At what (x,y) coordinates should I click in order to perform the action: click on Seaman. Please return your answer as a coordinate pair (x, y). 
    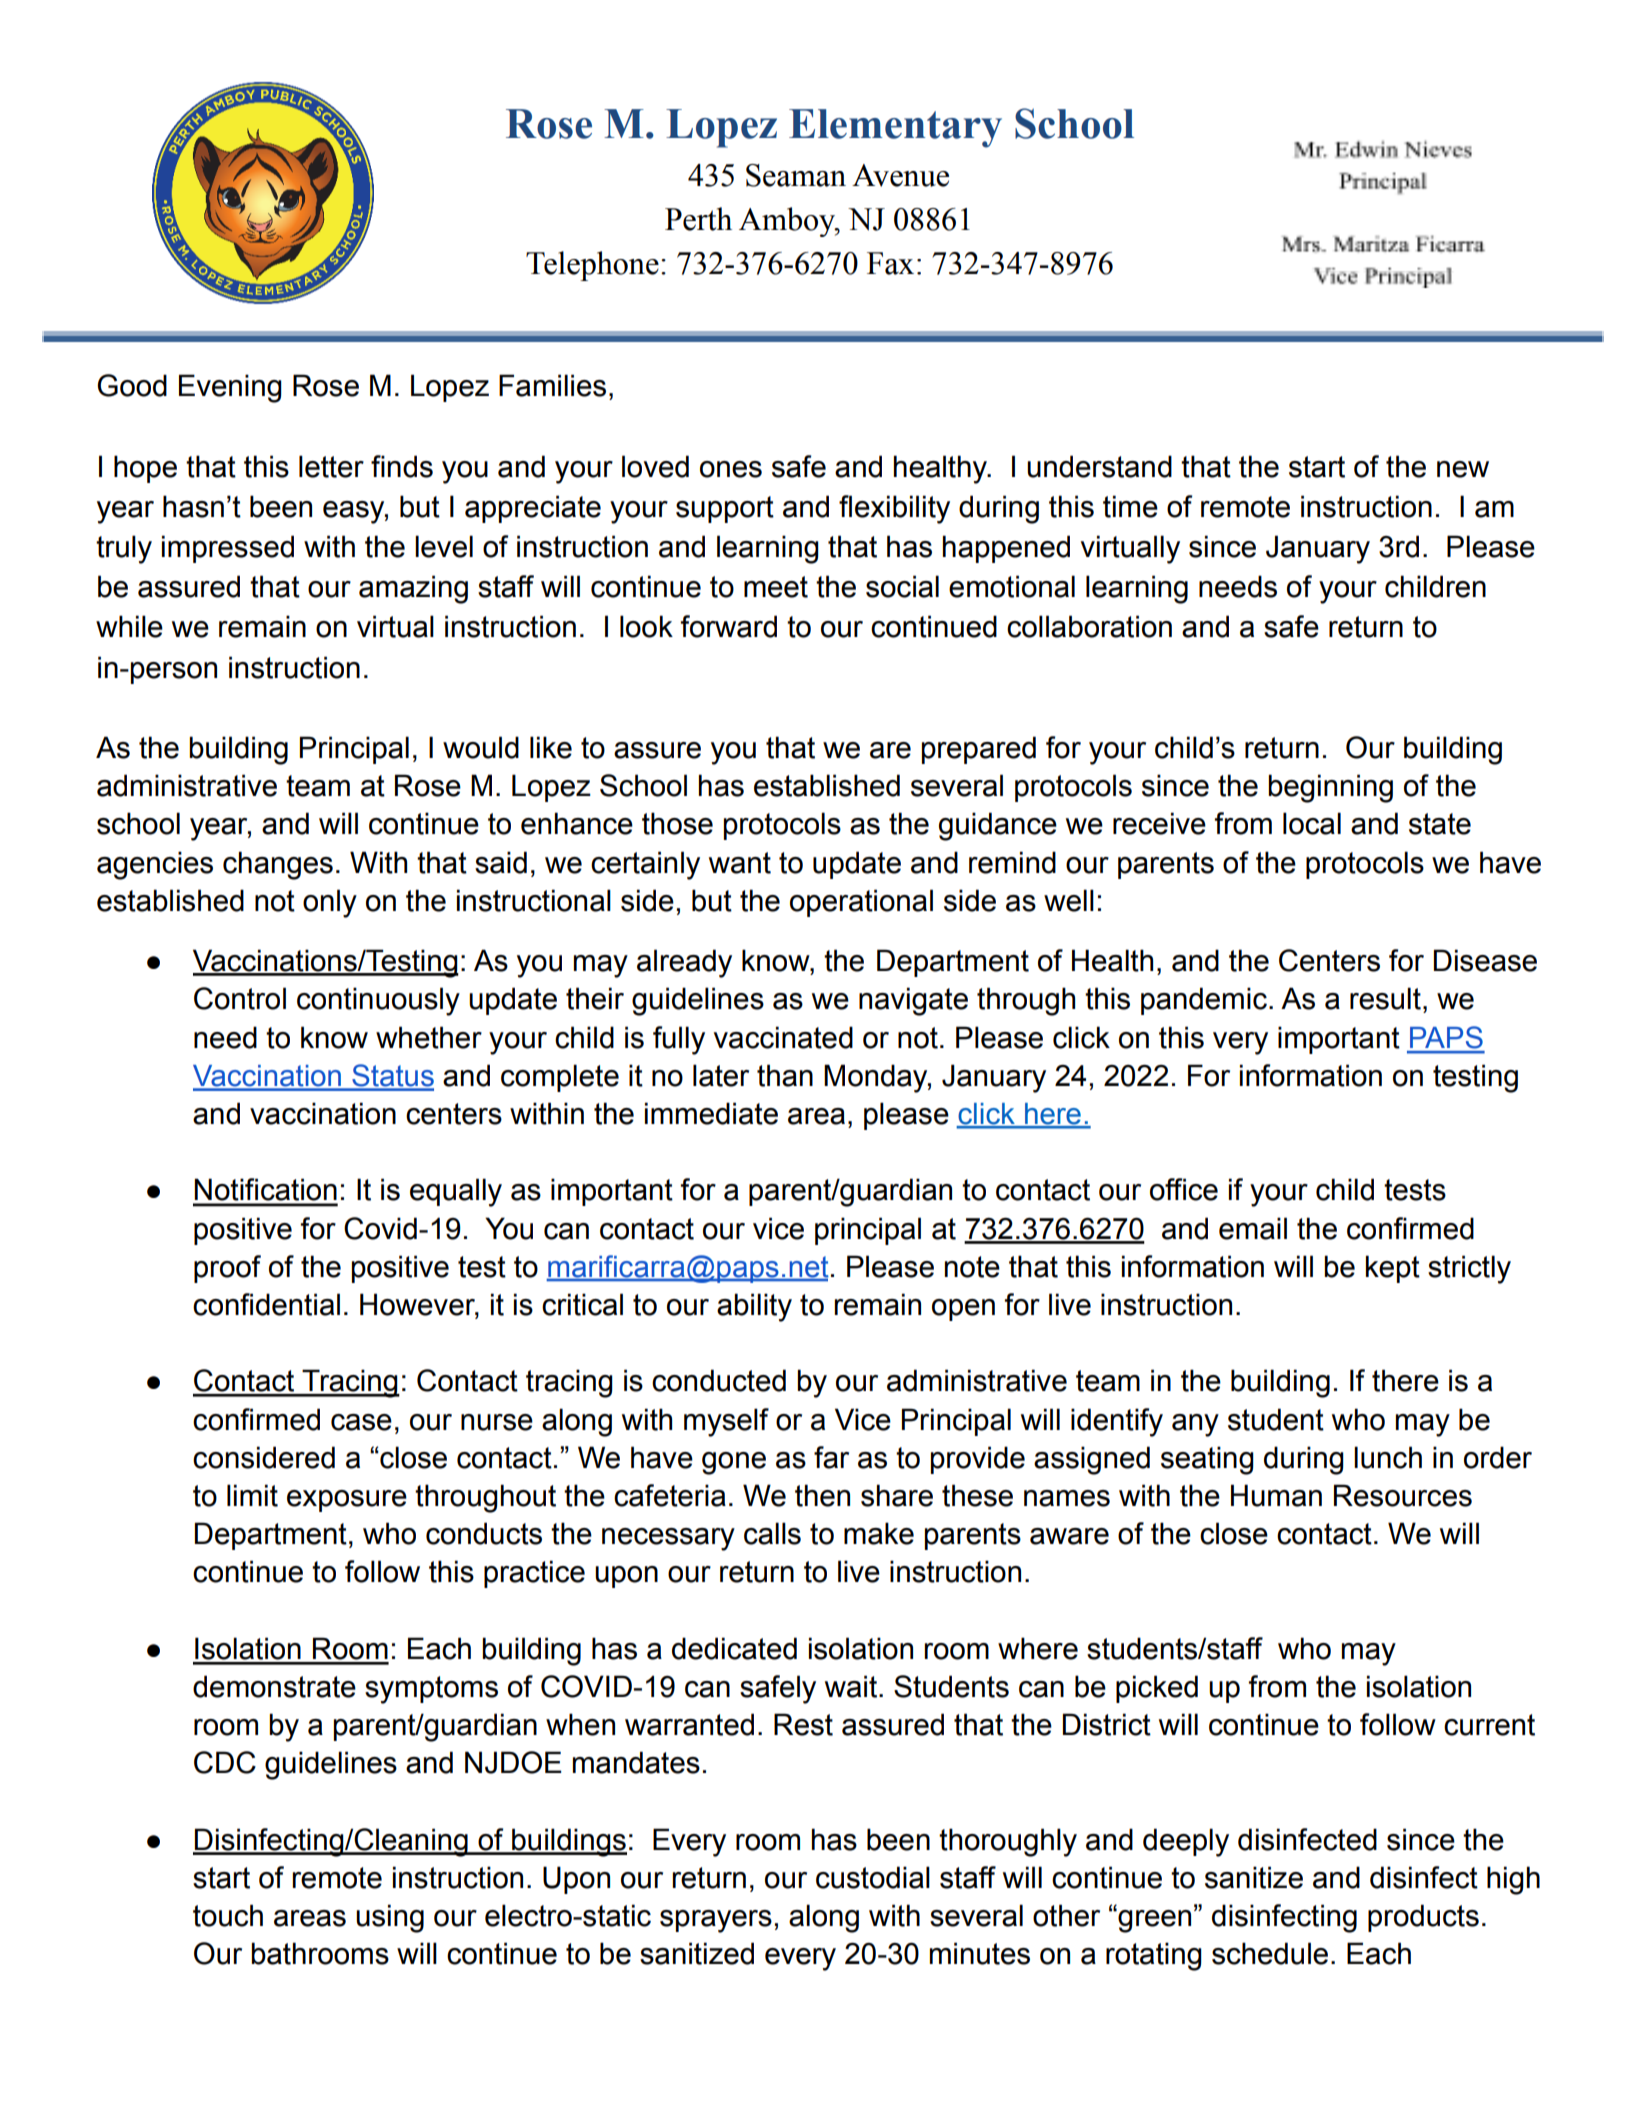
    Looking at the image, I should click on (796, 175).
